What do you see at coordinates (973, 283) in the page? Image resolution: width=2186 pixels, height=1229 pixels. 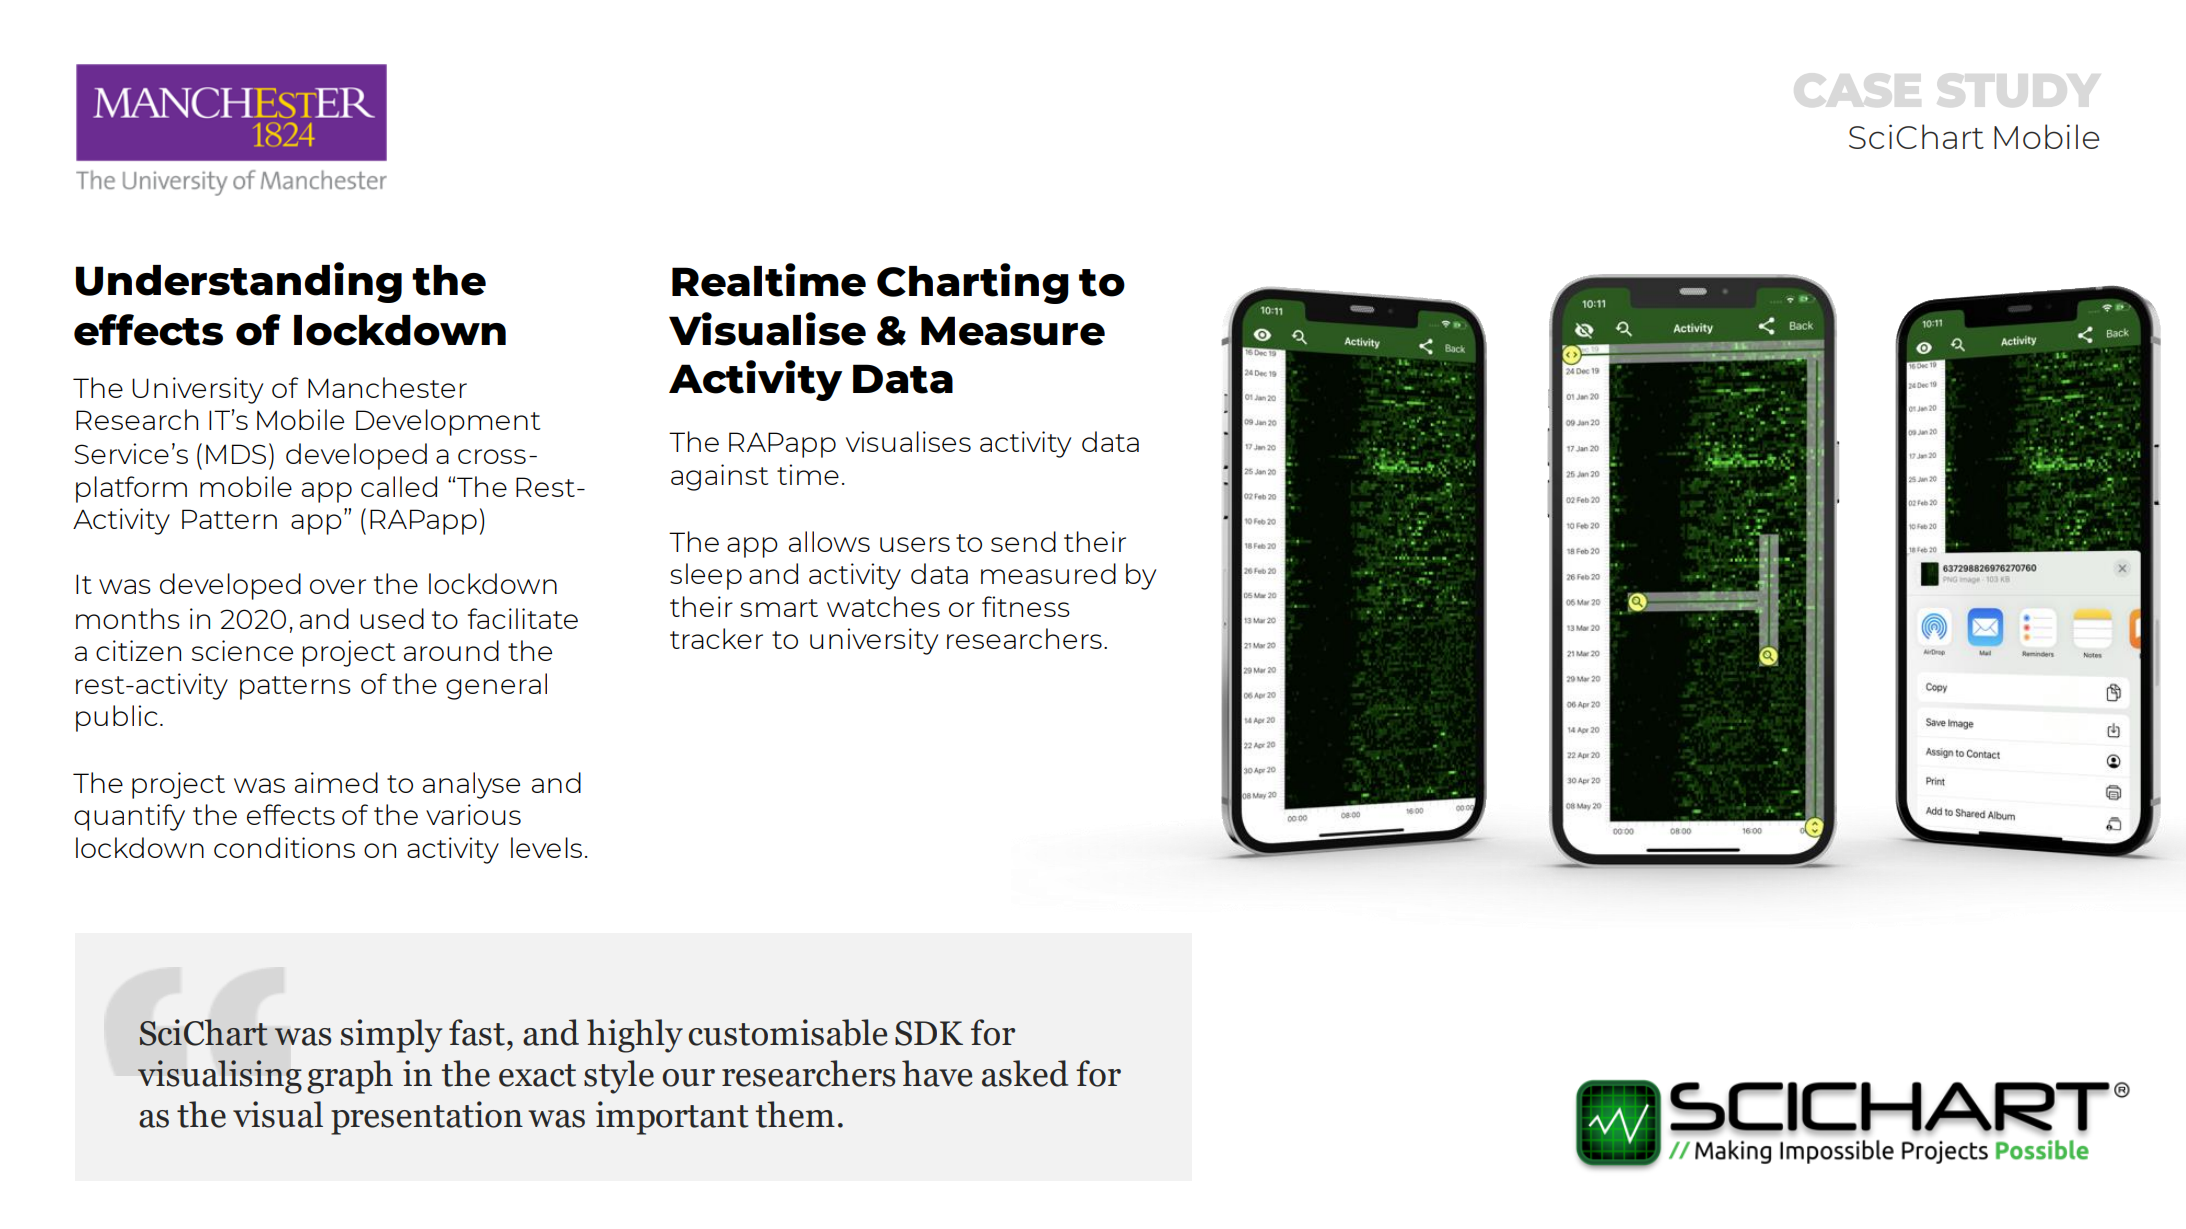 I see `Charting` at bounding box center [973, 283].
